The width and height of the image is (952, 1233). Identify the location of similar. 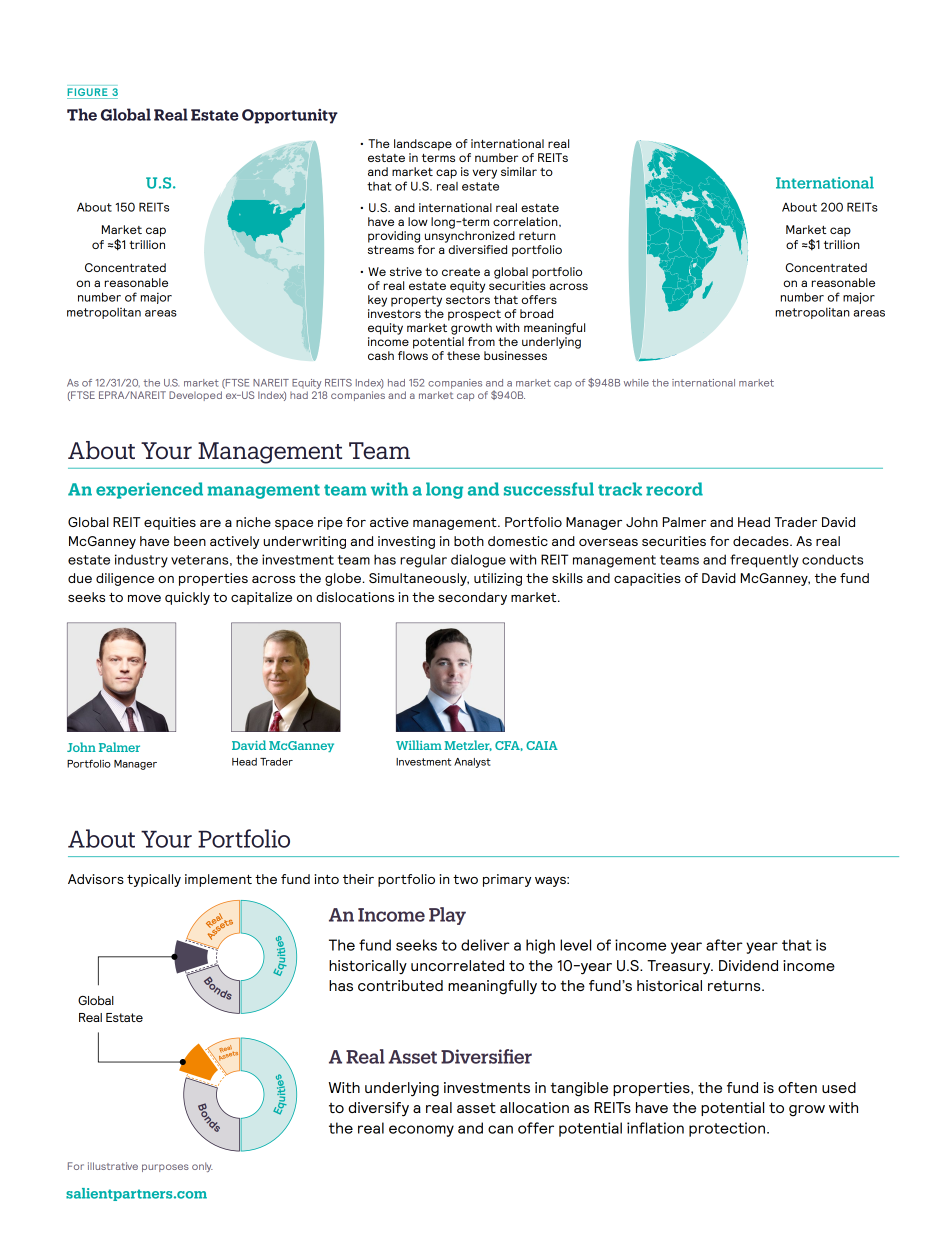
(519, 171).
